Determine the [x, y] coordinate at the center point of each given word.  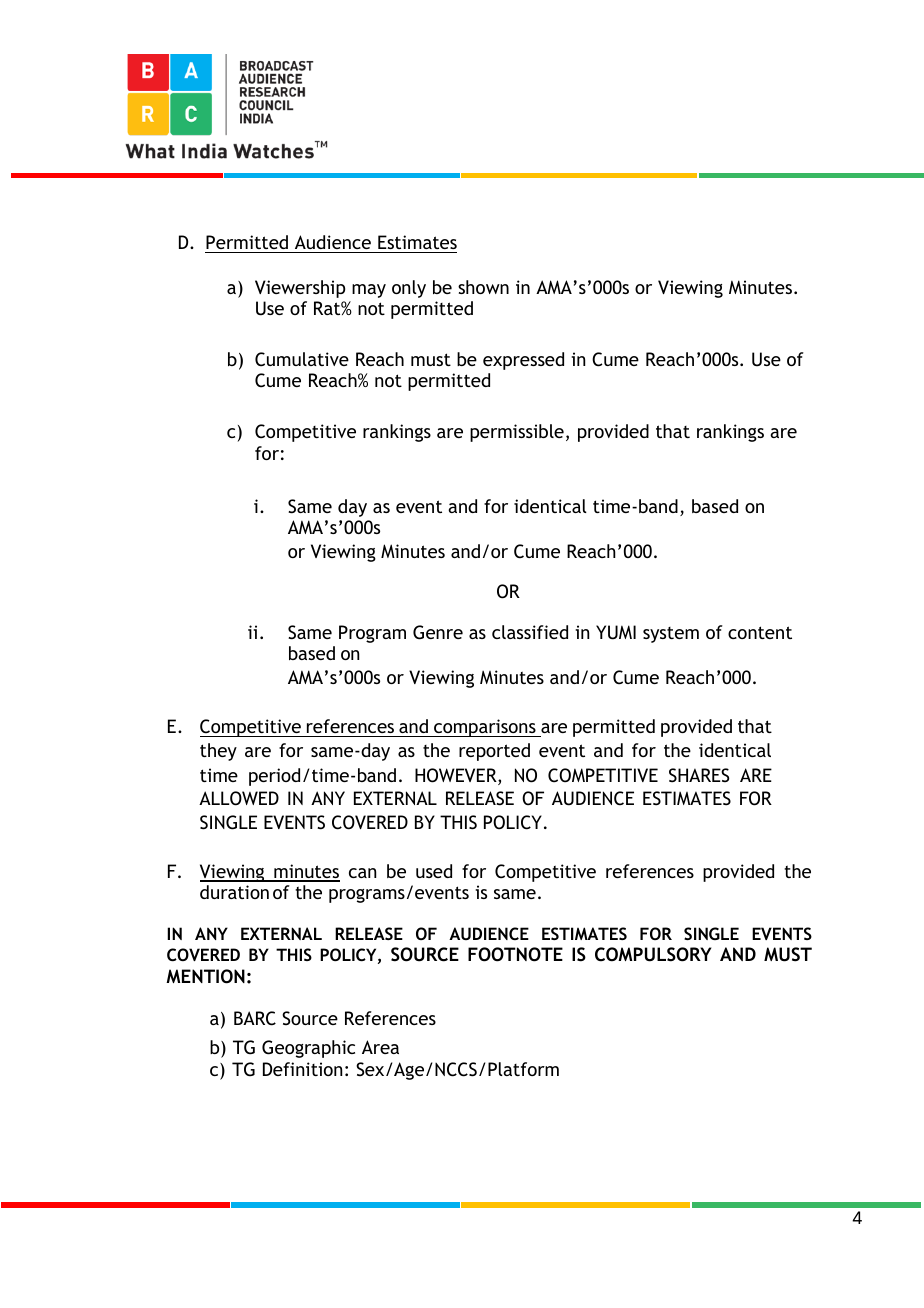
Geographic [308, 1049]
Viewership [300, 289]
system [671, 635]
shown [483, 287]
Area [380, 1047]
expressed [523, 361]
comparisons [485, 728]
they [218, 752]
